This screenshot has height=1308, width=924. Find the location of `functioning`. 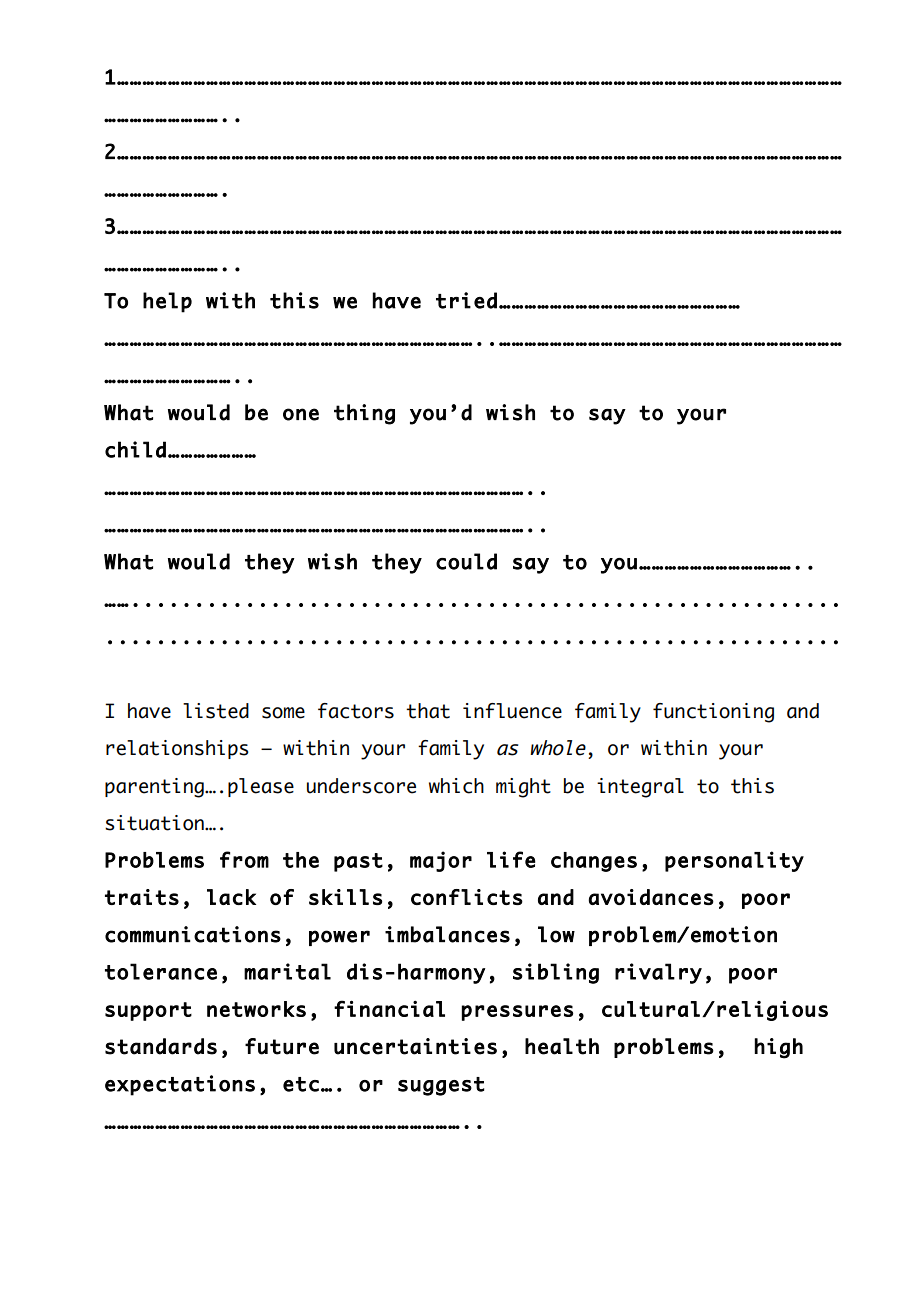

functioning is located at coordinates (713, 713).
